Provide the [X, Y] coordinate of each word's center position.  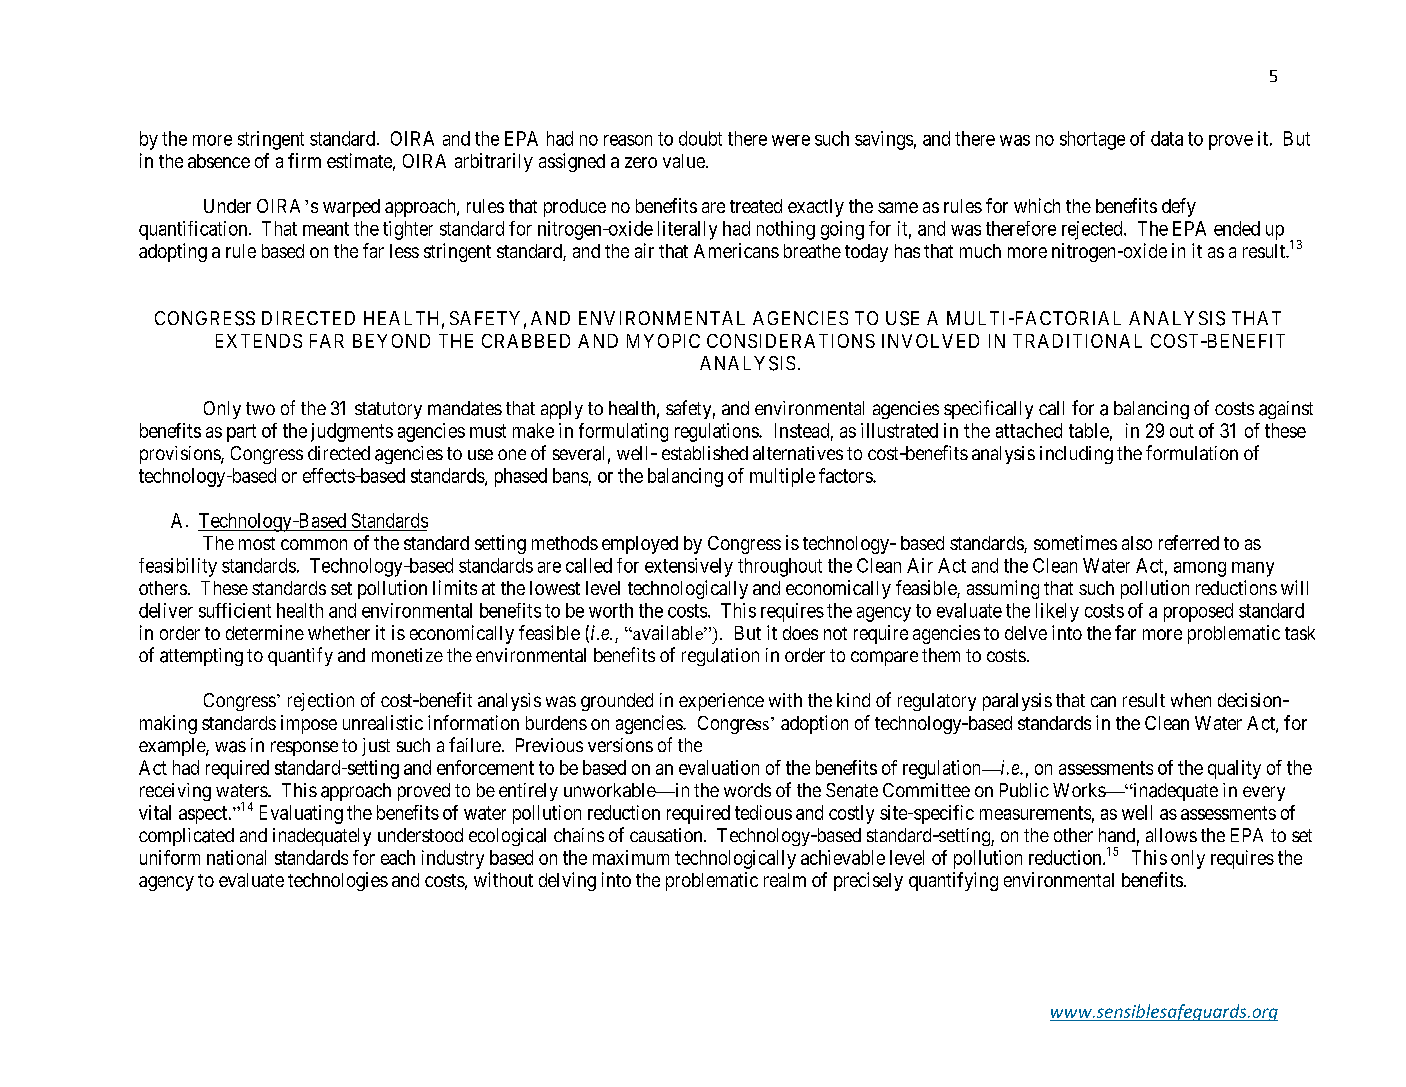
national [236, 857]
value [685, 161]
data [1167, 138]
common [314, 544]
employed [640, 545]
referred [1189, 542]
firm [304, 160]
